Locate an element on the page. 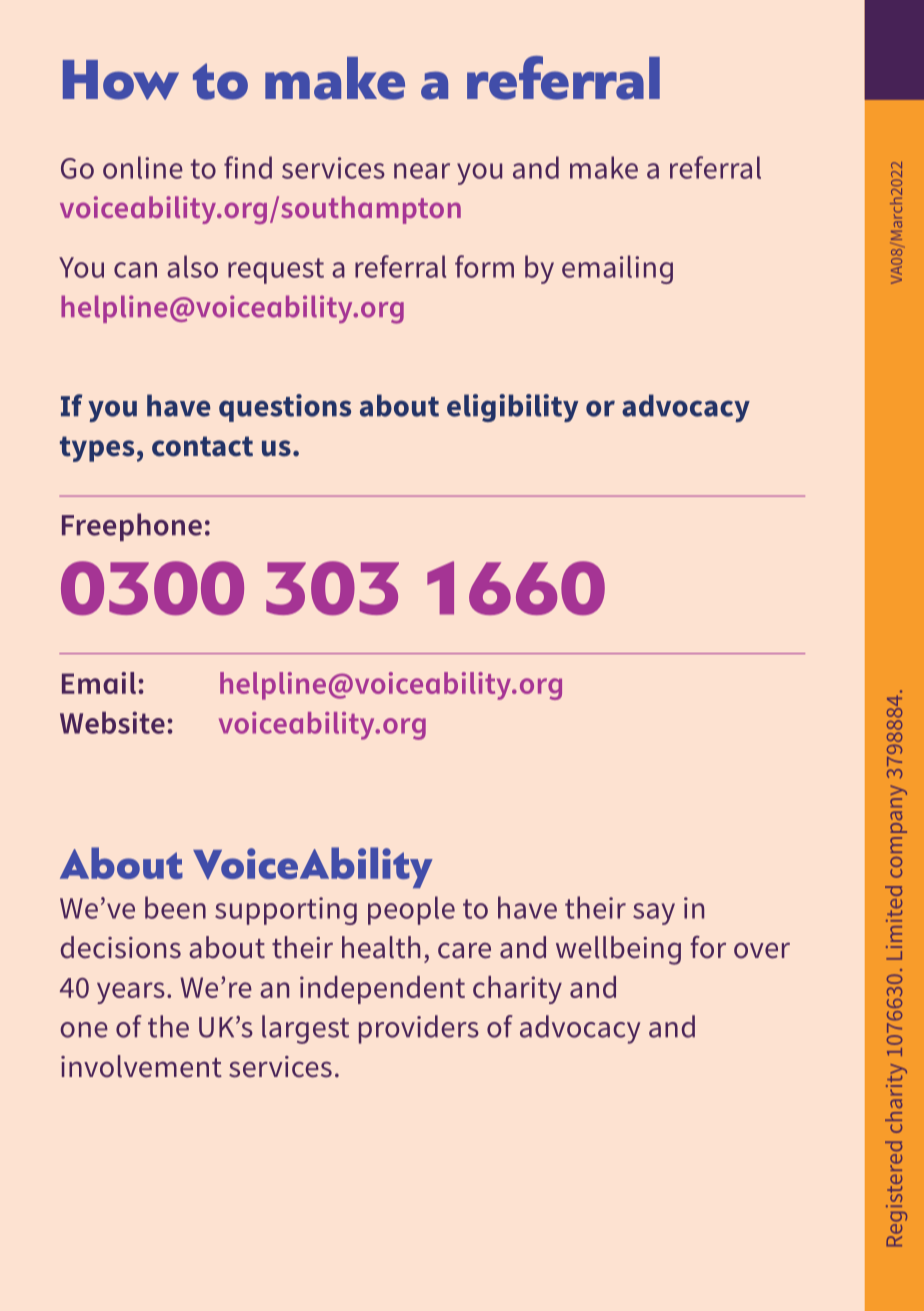 The width and height of the page is (924, 1311). say is located at coordinates (654, 914).
